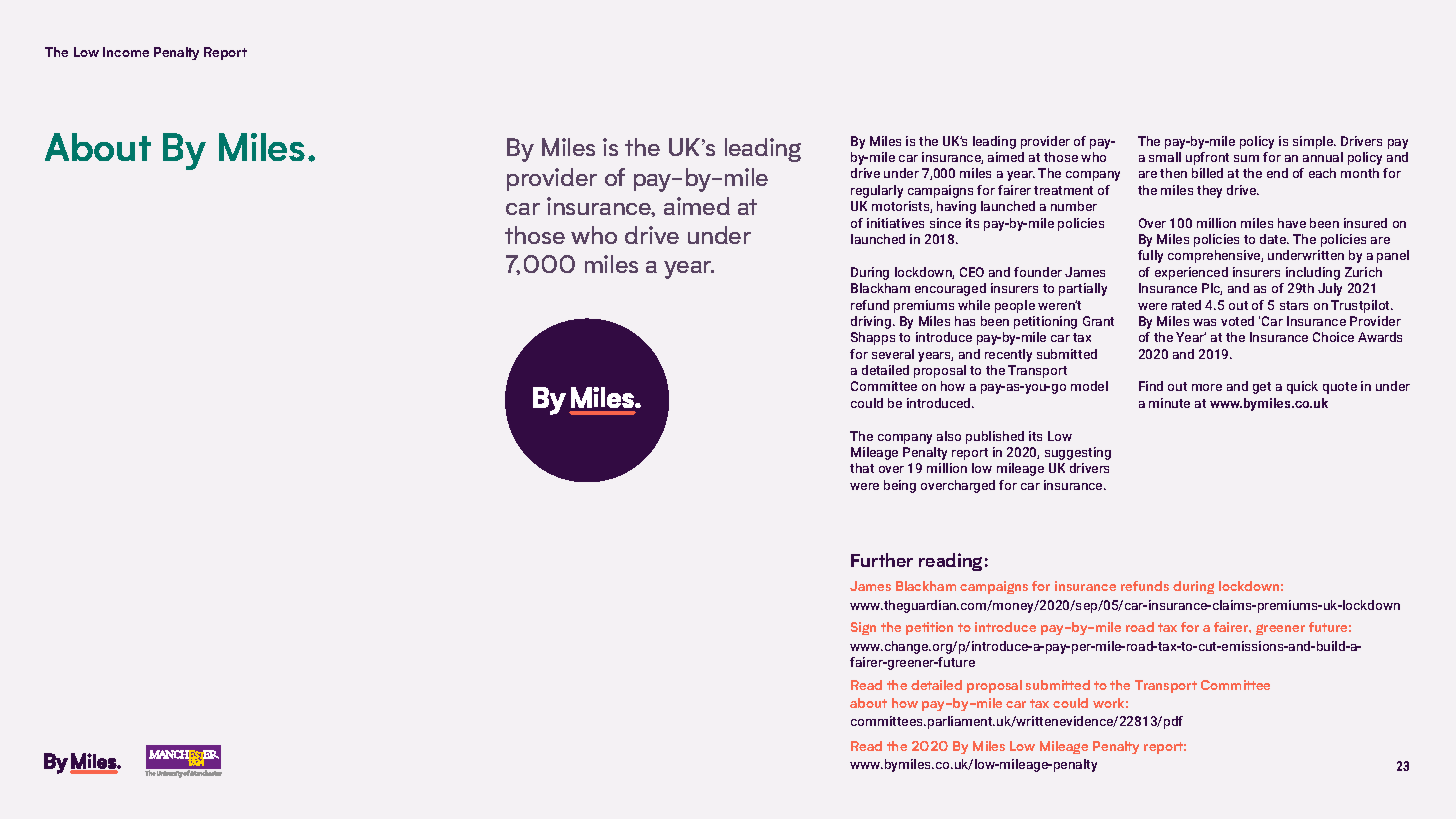  I want to click on Further, so click(882, 560).
